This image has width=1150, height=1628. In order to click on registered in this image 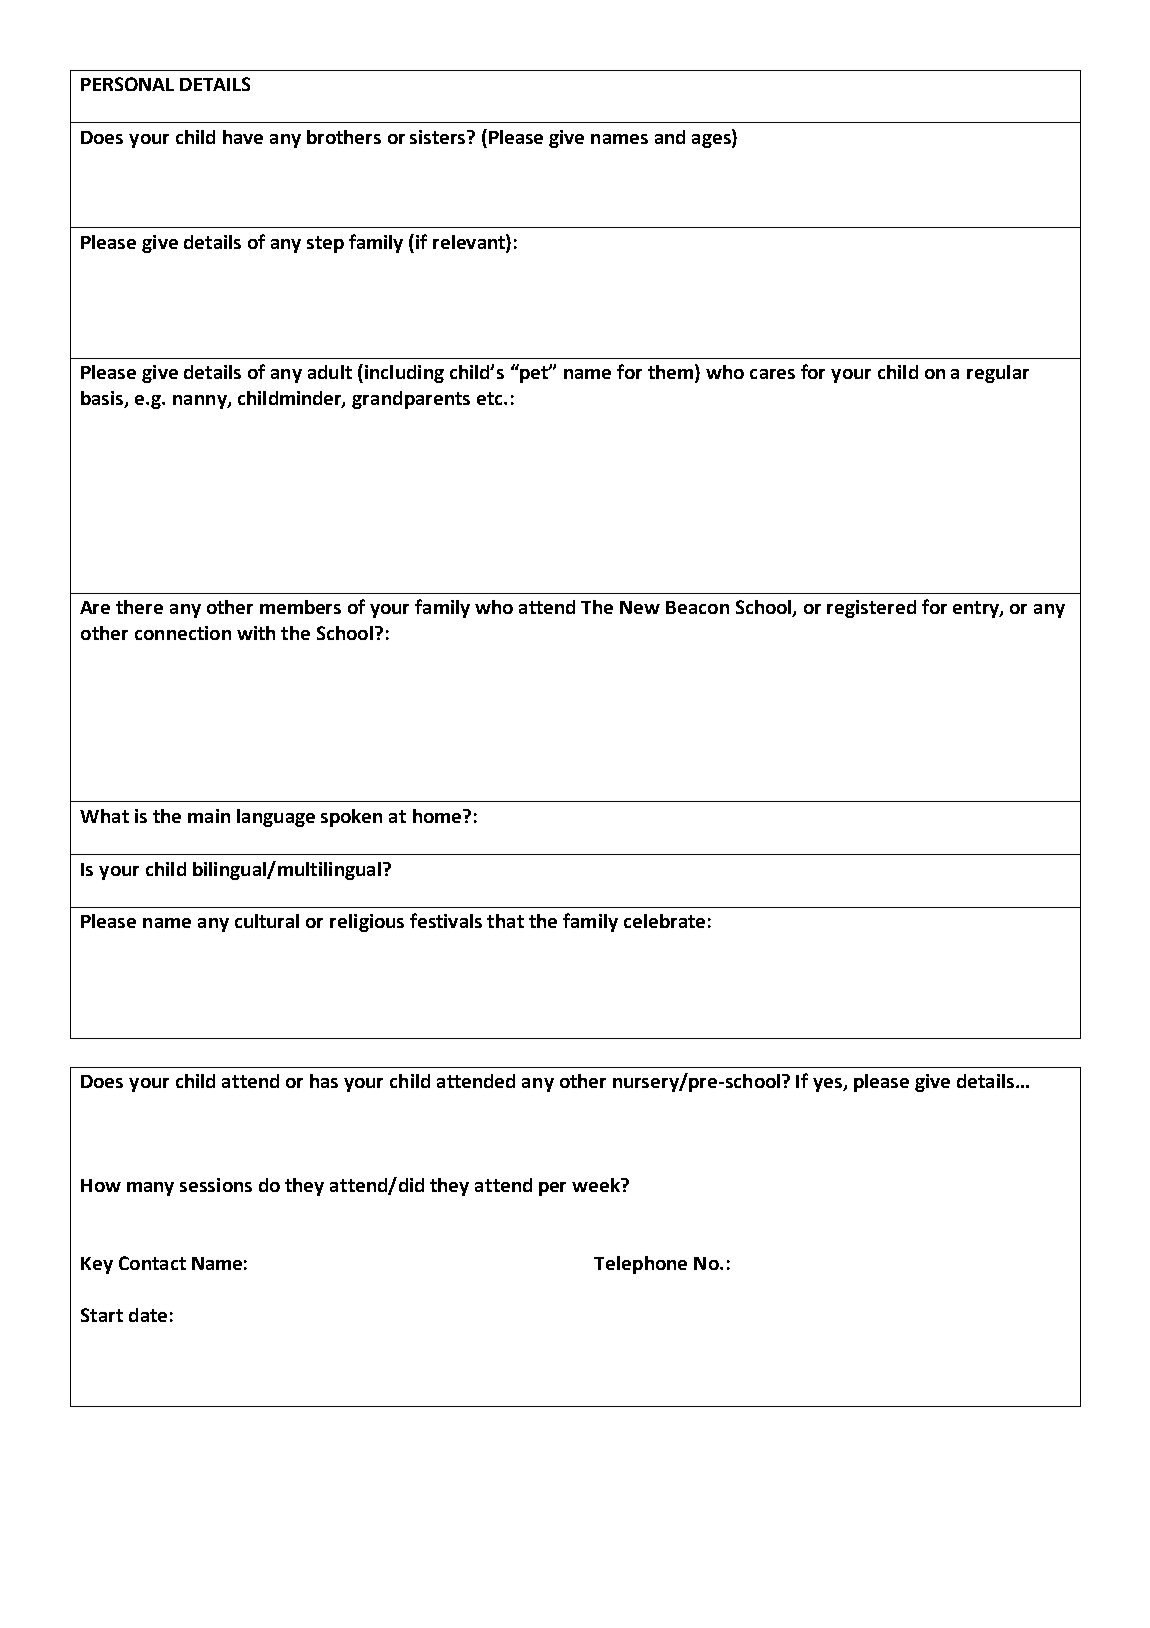, I will do `click(871, 609)`.
